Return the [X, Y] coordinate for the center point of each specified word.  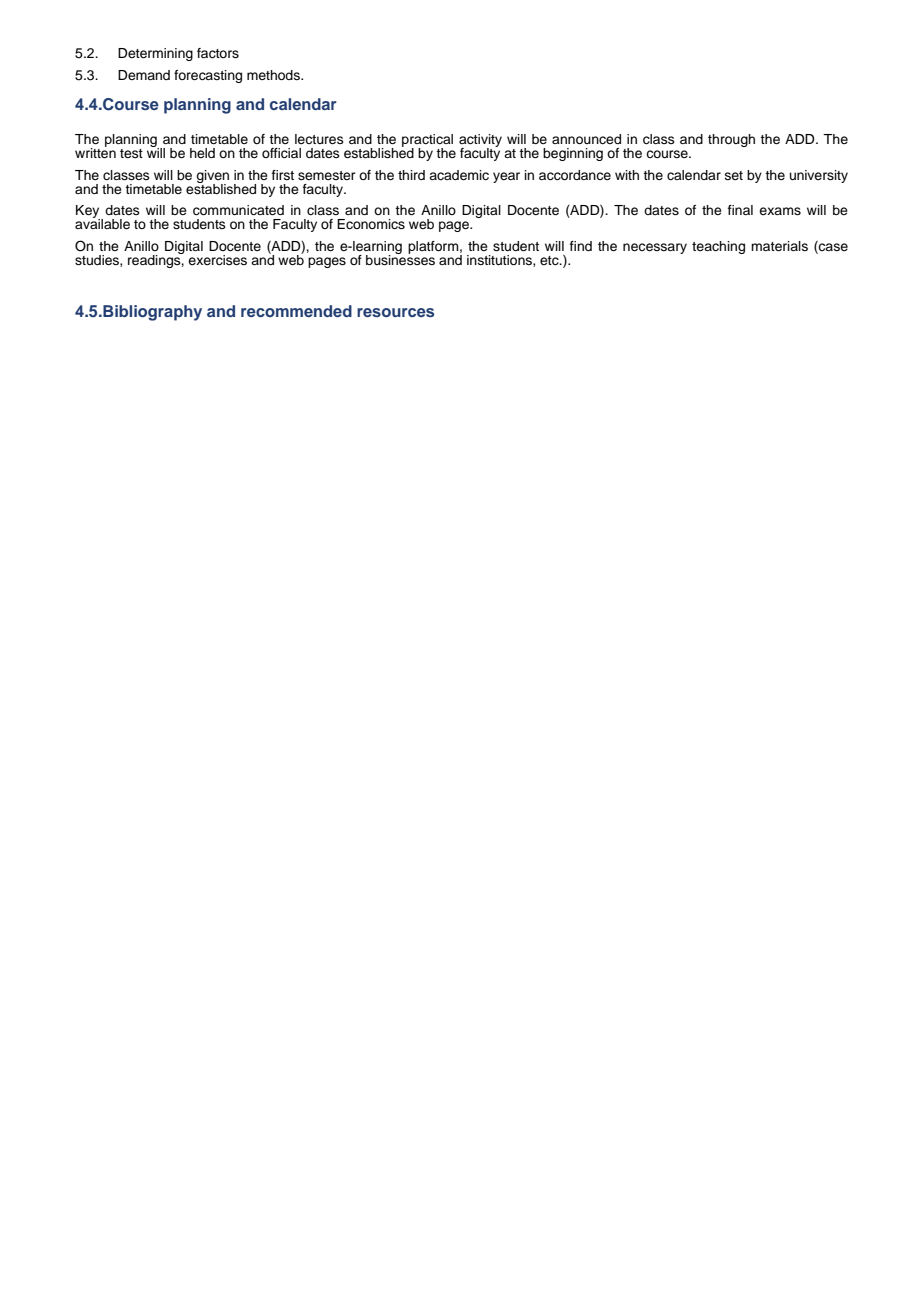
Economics [371, 224]
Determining [155, 54]
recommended [296, 311]
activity [480, 141]
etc [550, 261]
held [202, 153]
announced [586, 139]
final [740, 210]
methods [274, 75]
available [102, 223]
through [731, 140]
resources [395, 312]
